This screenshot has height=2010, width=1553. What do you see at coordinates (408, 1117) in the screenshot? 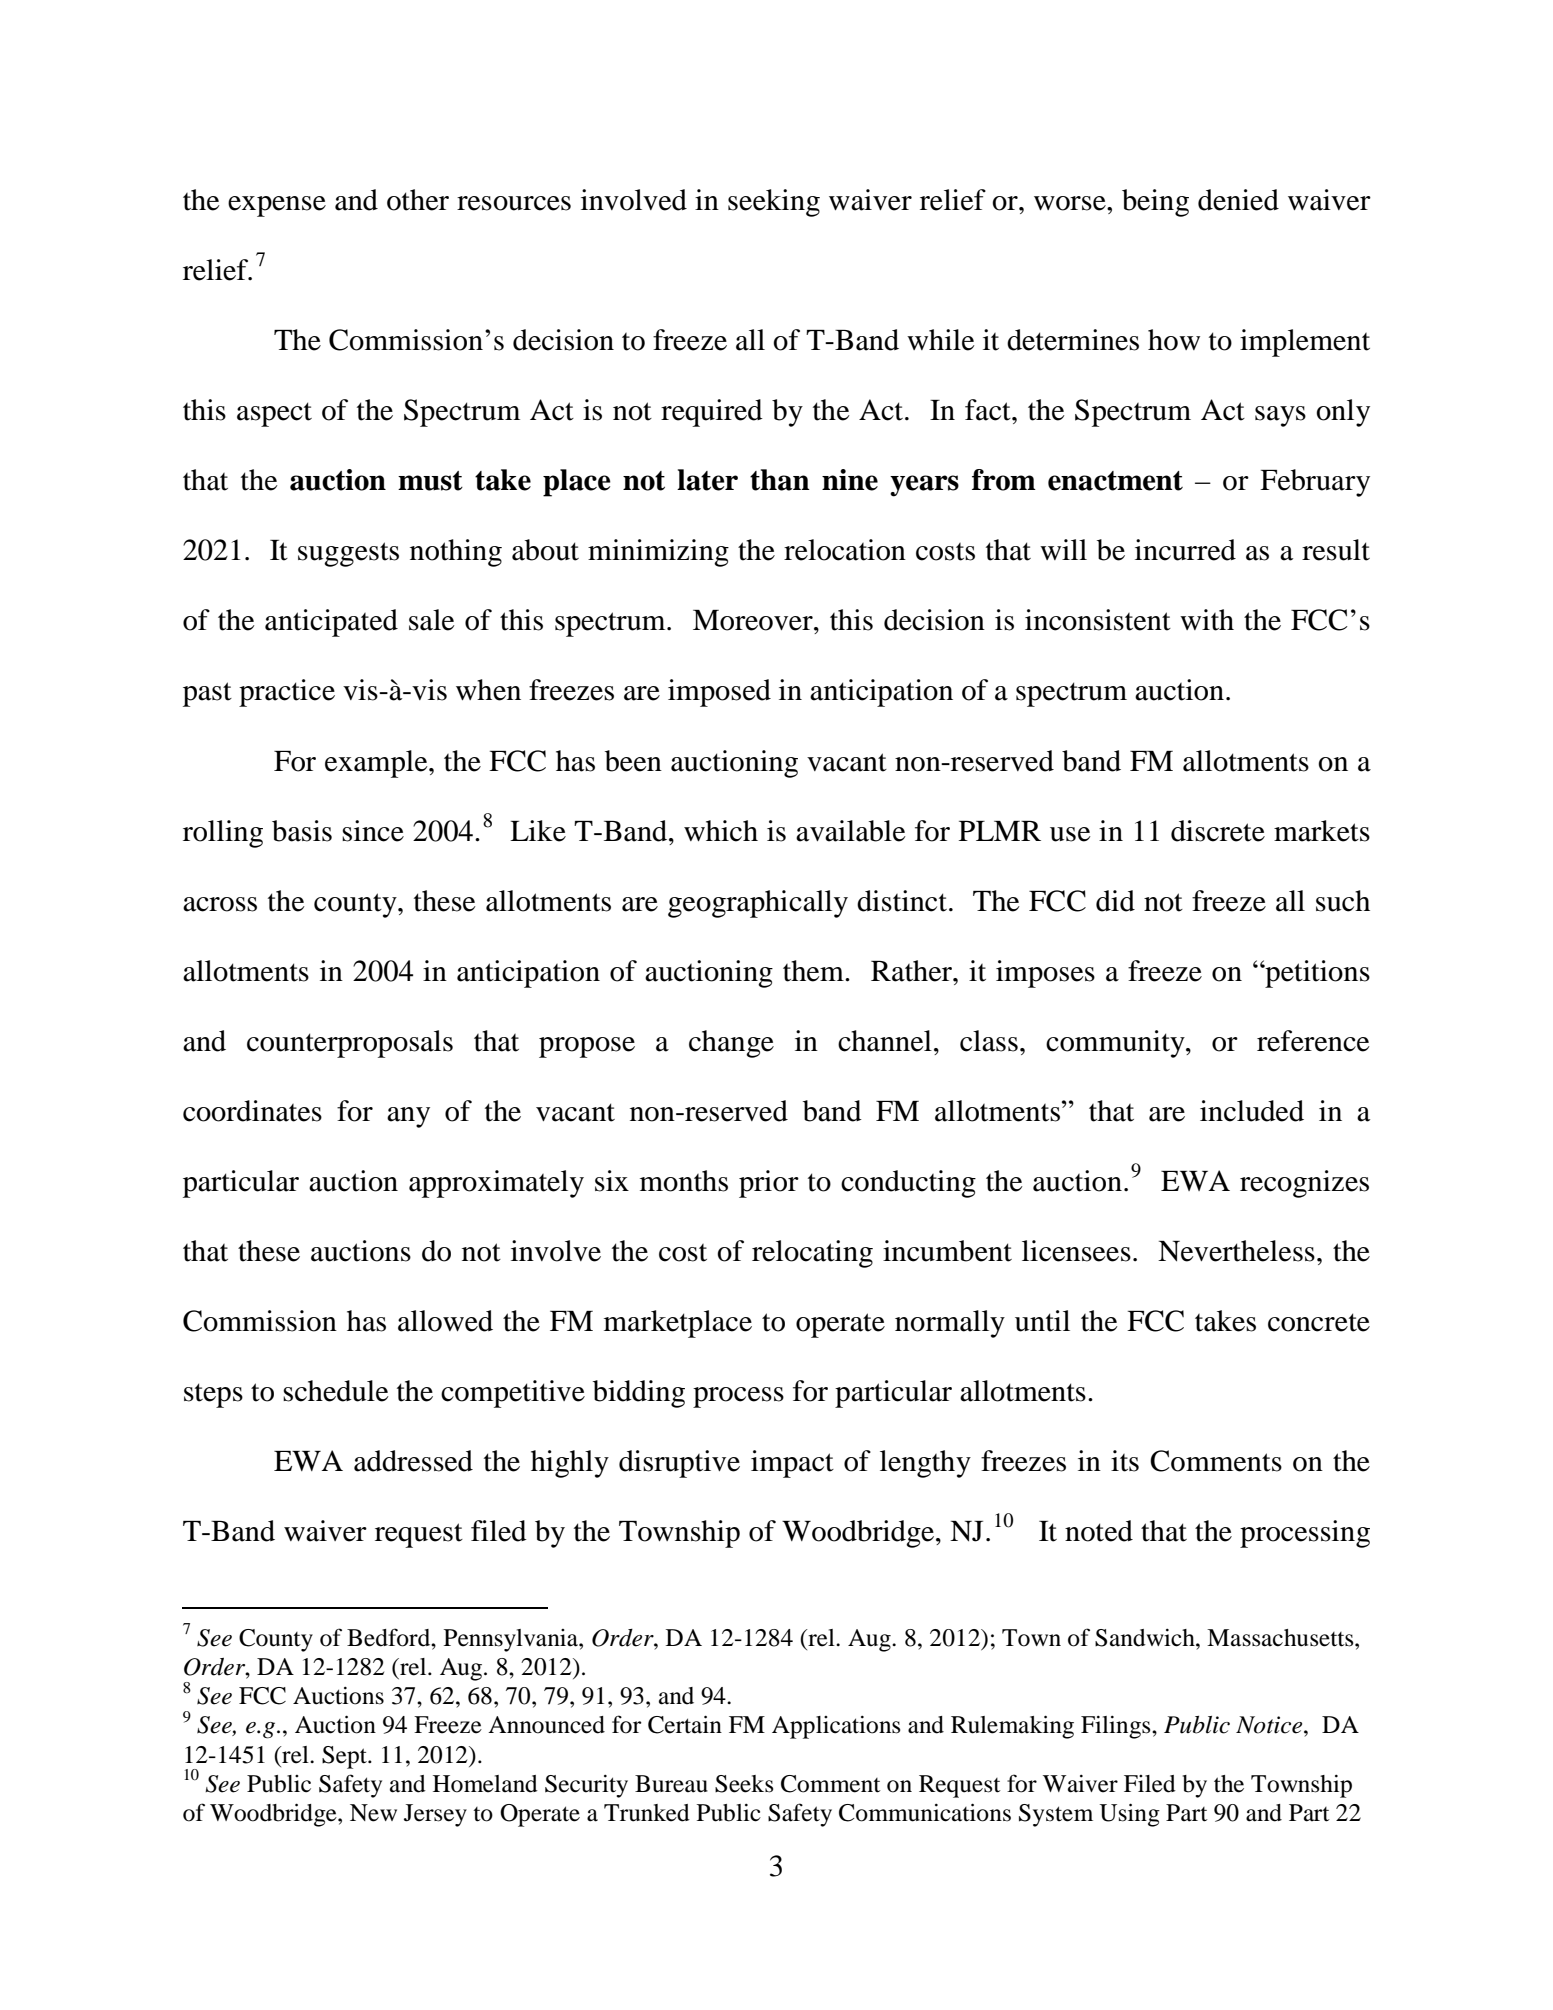
I see `any` at bounding box center [408, 1117].
